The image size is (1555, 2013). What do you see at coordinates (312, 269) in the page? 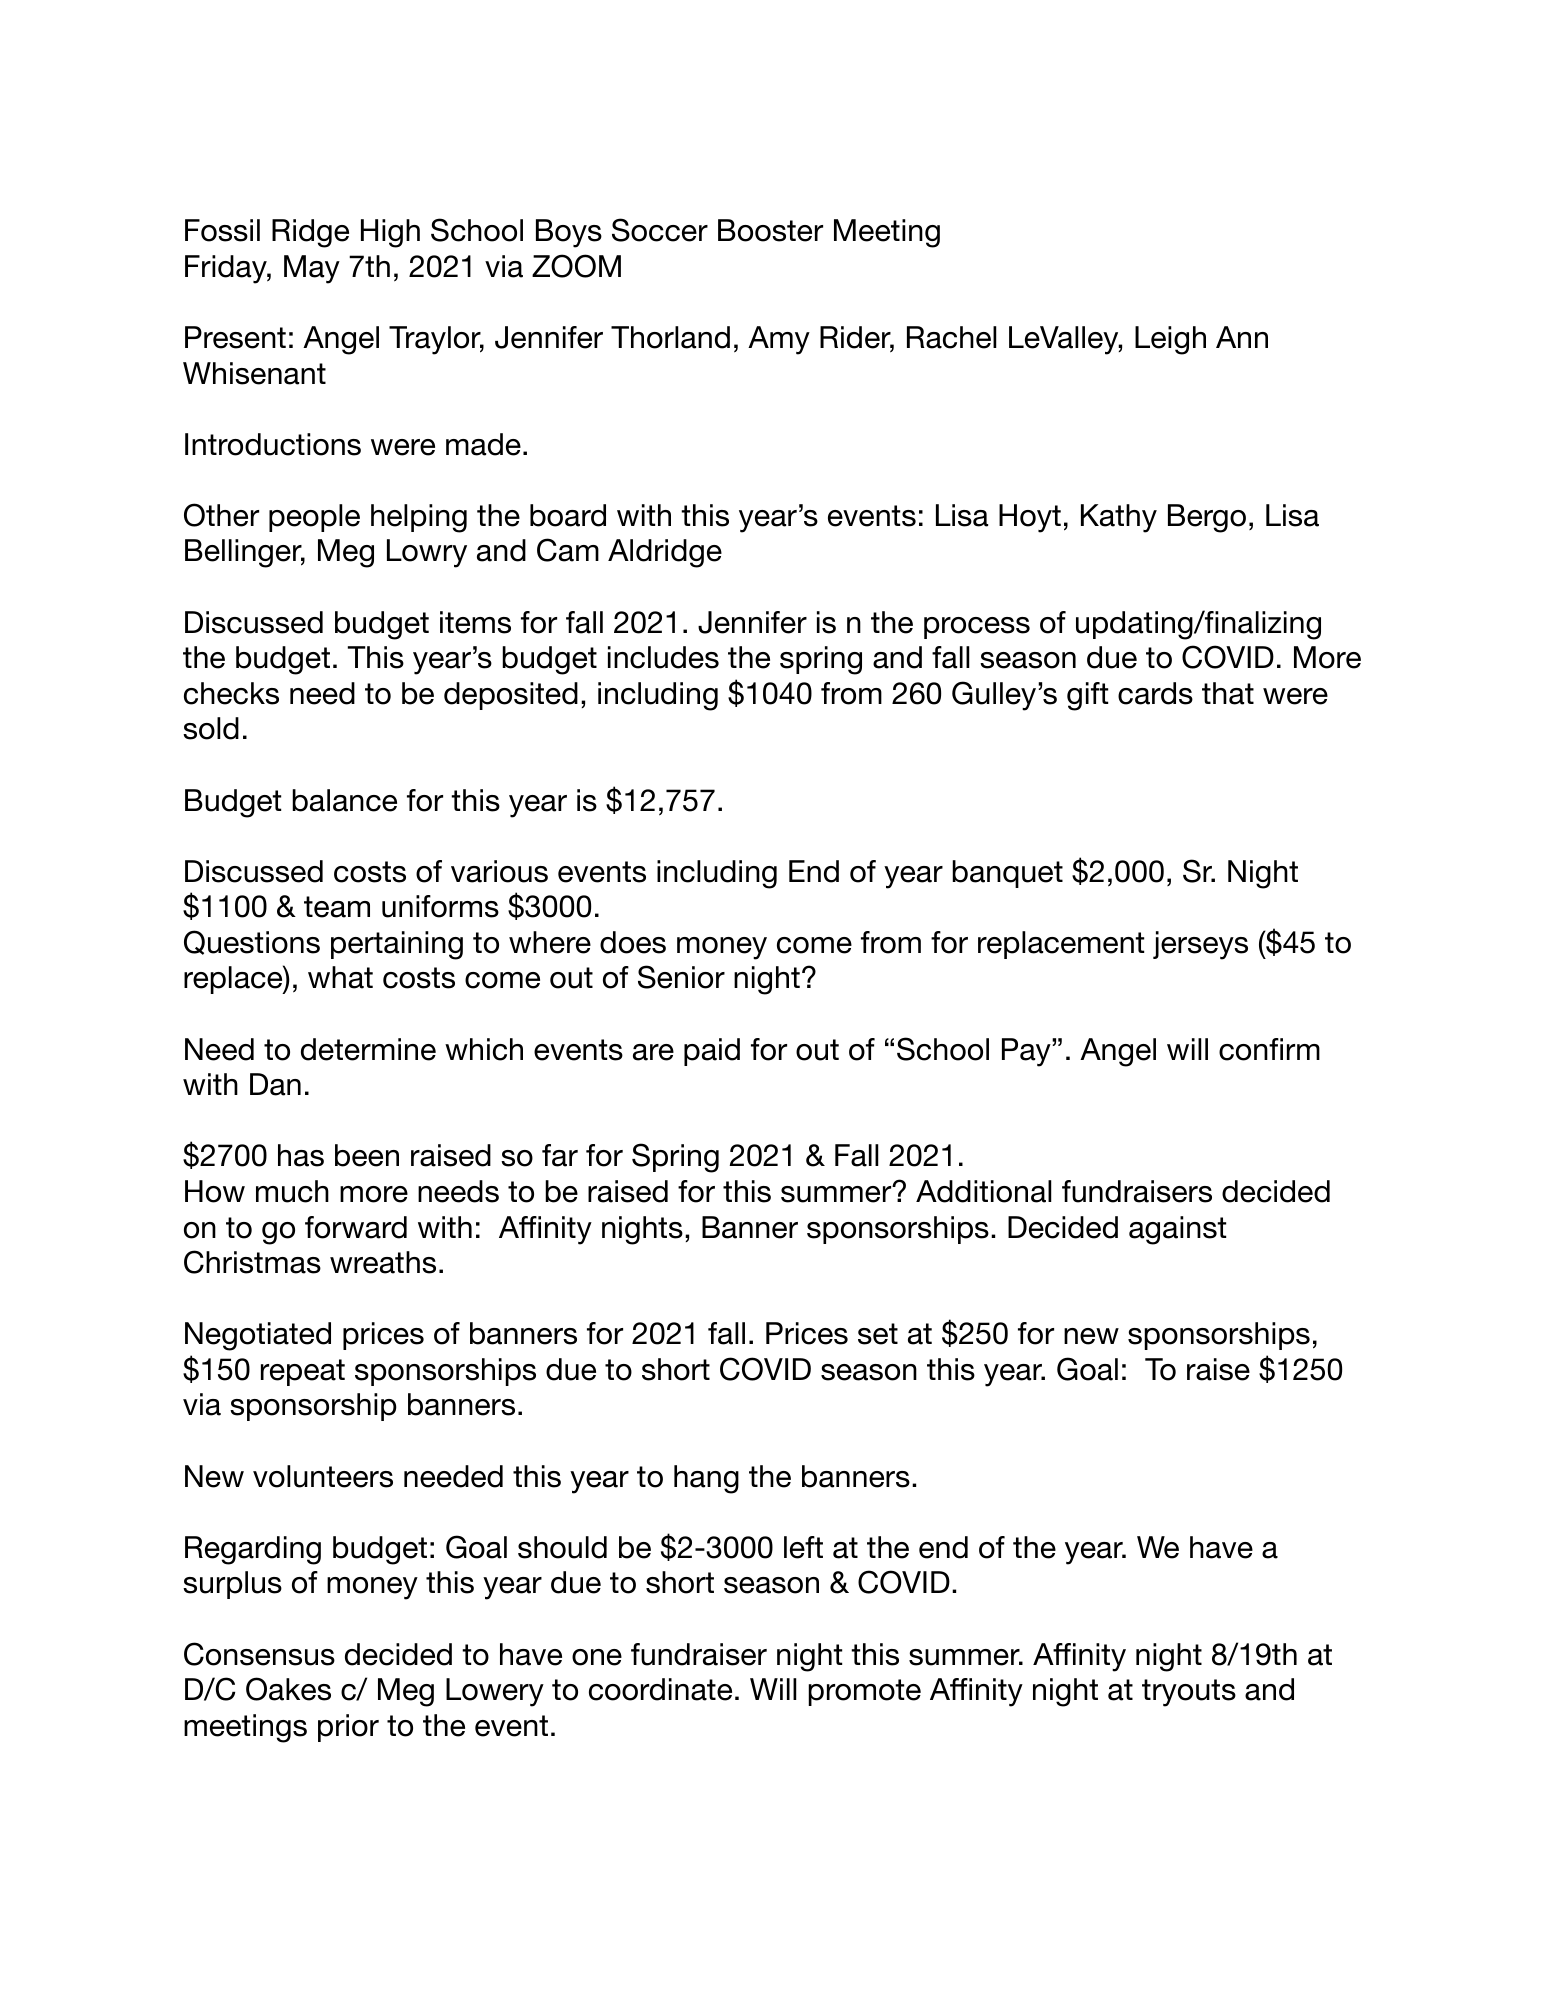
I see `May` at bounding box center [312, 269].
